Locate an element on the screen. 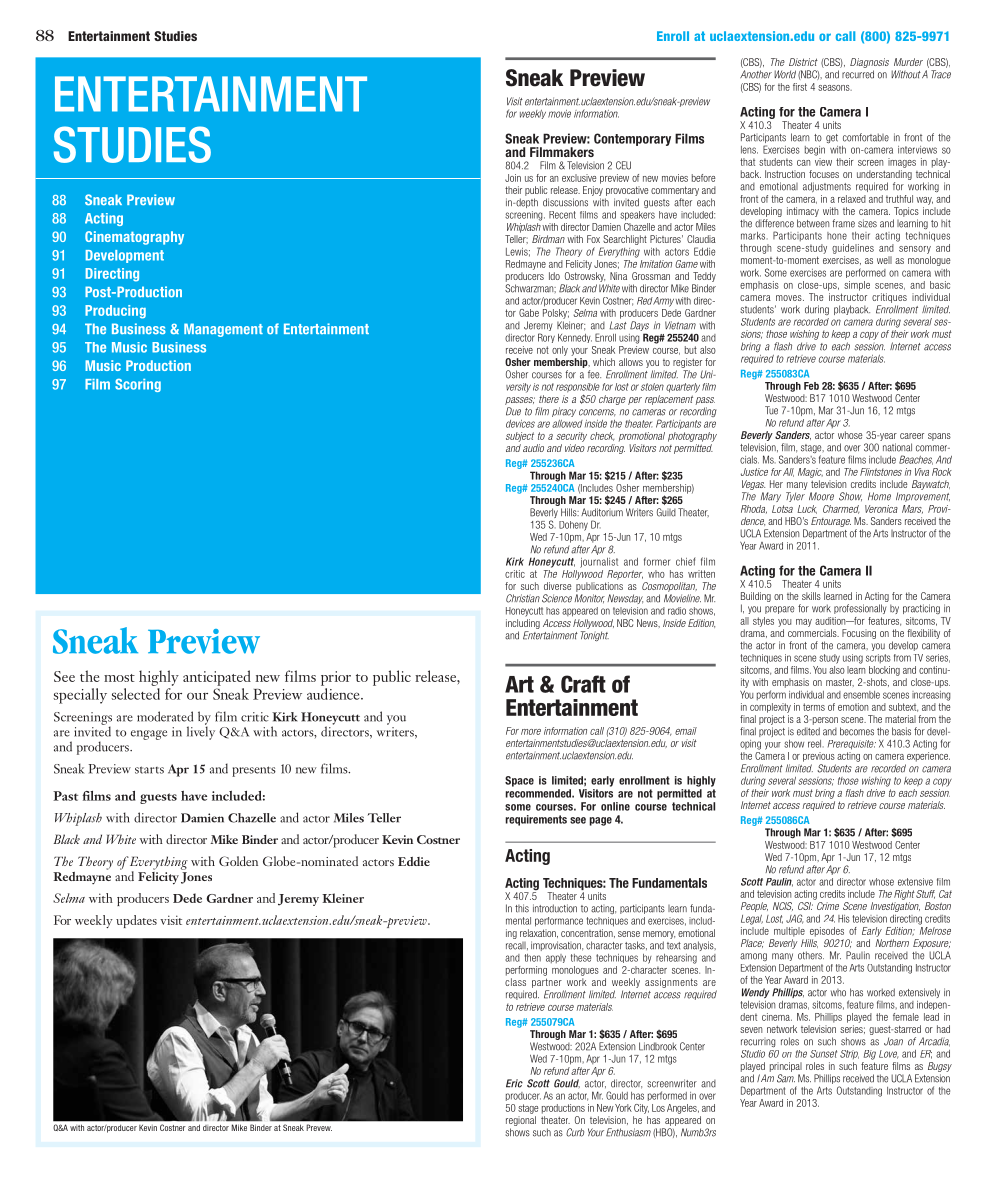 This screenshot has width=1008, height=1180. seasons is located at coordinates (835, 88).
